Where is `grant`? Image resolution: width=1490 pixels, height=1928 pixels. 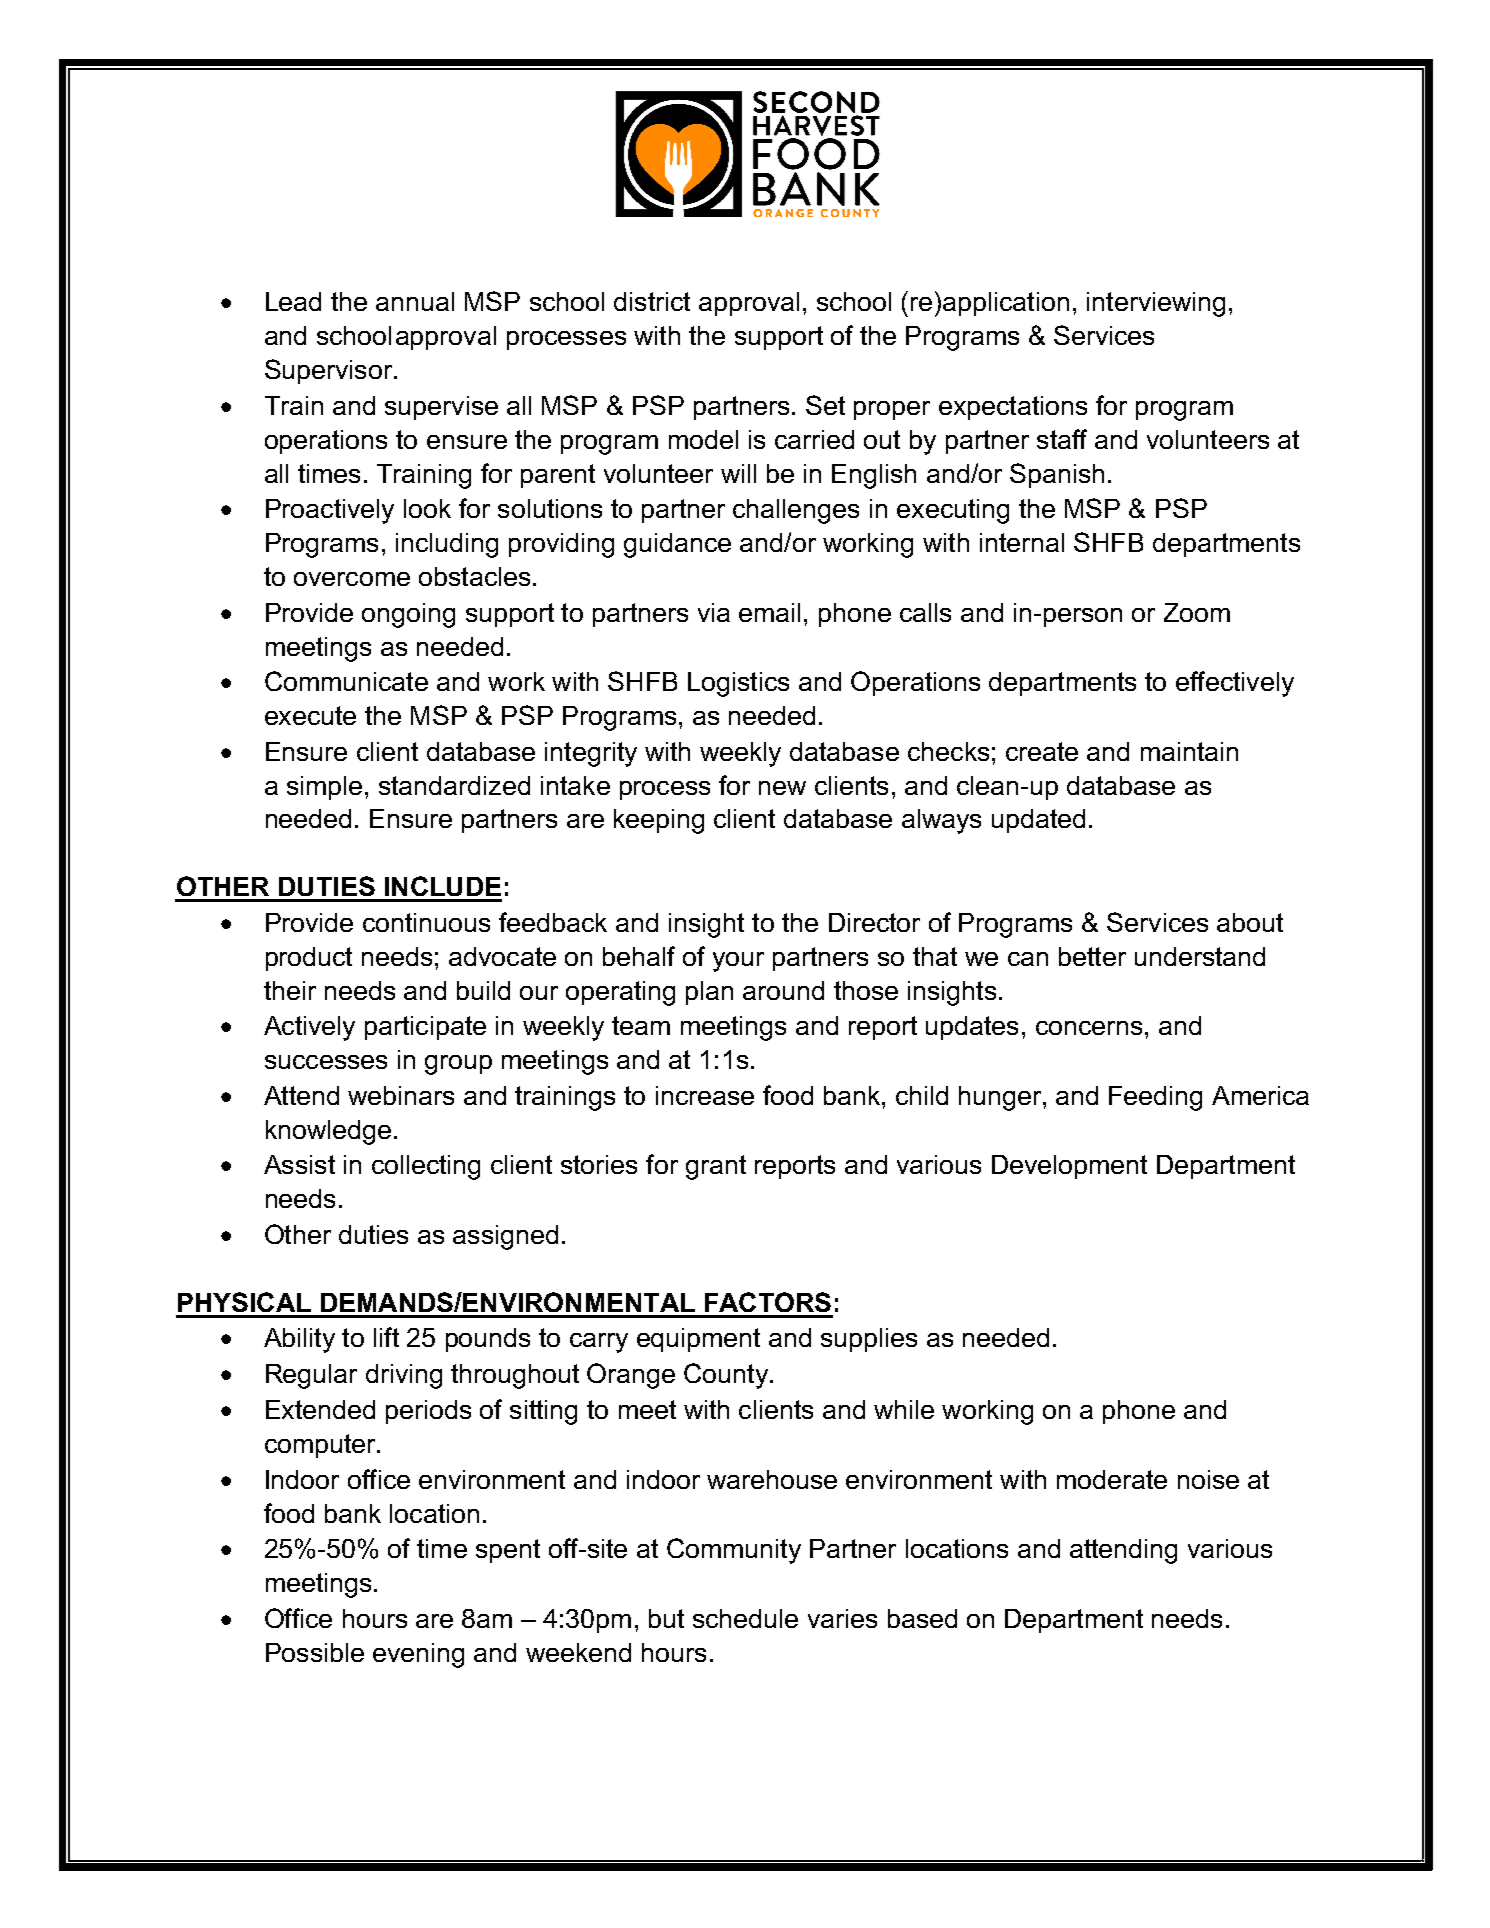 grant is located at coordinates (716, 1167).
